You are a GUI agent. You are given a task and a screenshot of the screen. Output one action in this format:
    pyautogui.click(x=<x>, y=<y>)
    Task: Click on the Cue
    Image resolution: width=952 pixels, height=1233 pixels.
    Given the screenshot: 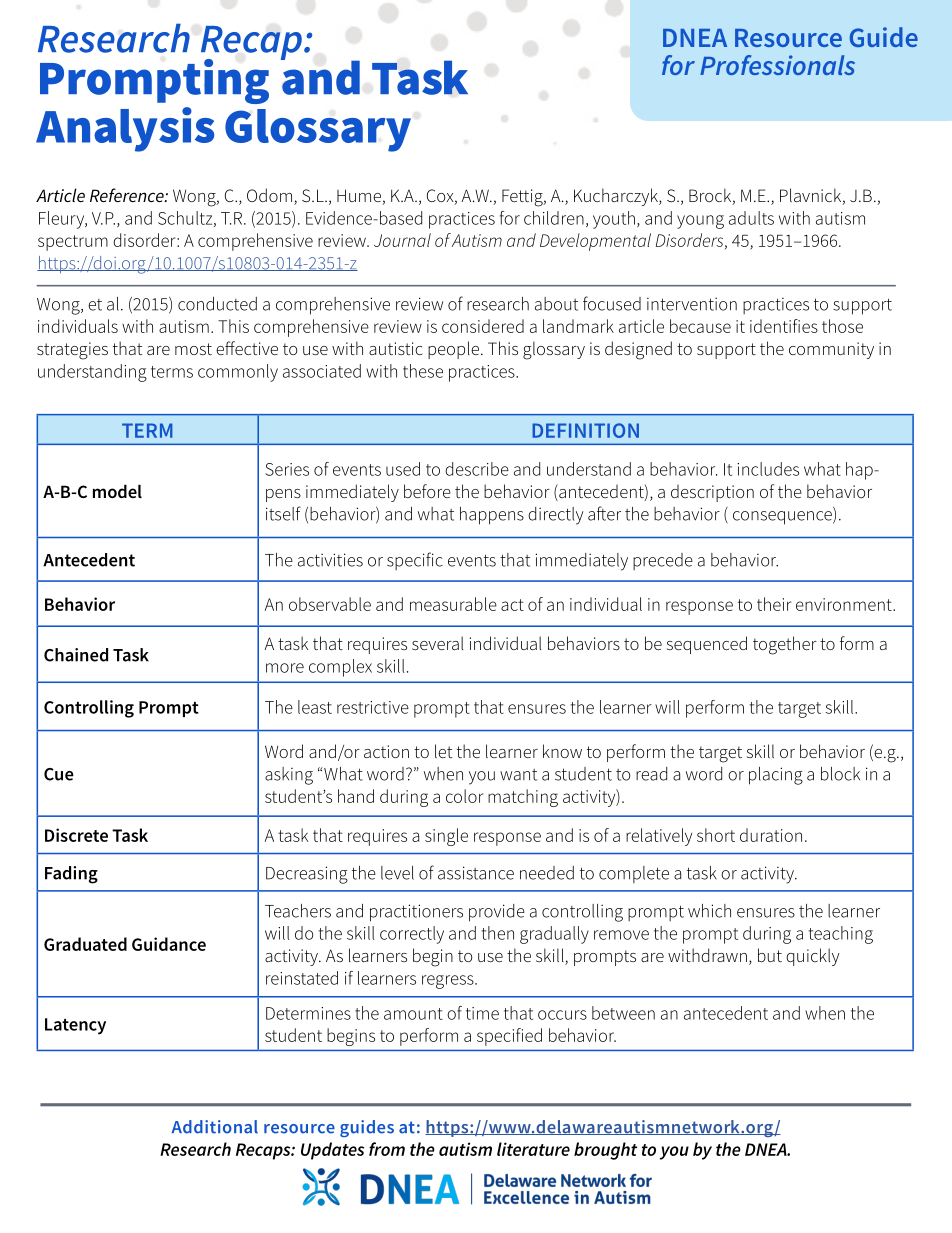 What is the action you would take?
    pyautogui.click(x=59, y=774)
